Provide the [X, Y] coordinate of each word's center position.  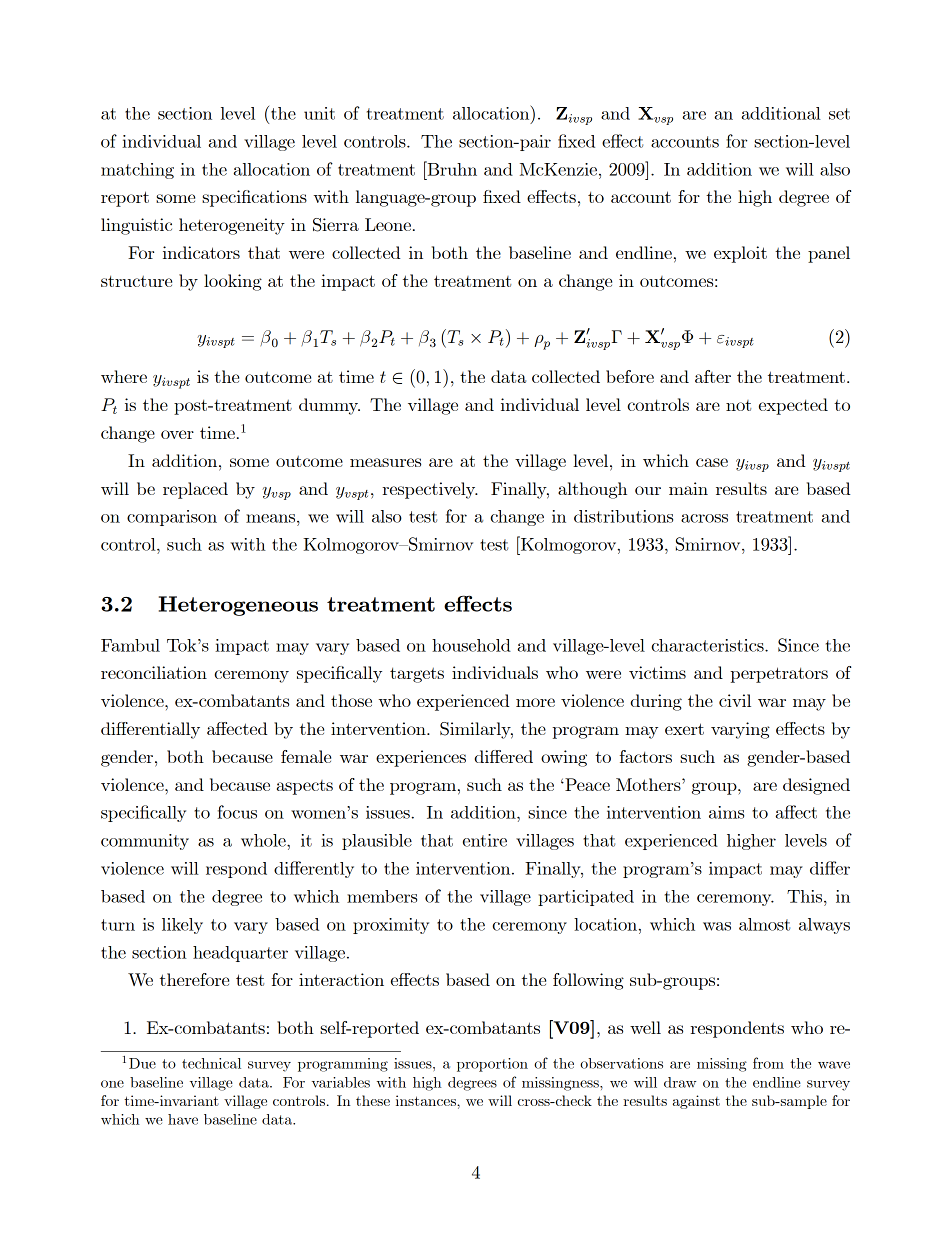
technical [211, 1063]
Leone [388, 224]
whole [264, 840]
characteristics [708, 645]
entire [485, 840]
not [738, 405]
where [124, 376]
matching [137, 171]
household [471, 645]
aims [726, 812]
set [839, 114]
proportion [492, 1065]
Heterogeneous [238, 606]
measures [385, 462]
